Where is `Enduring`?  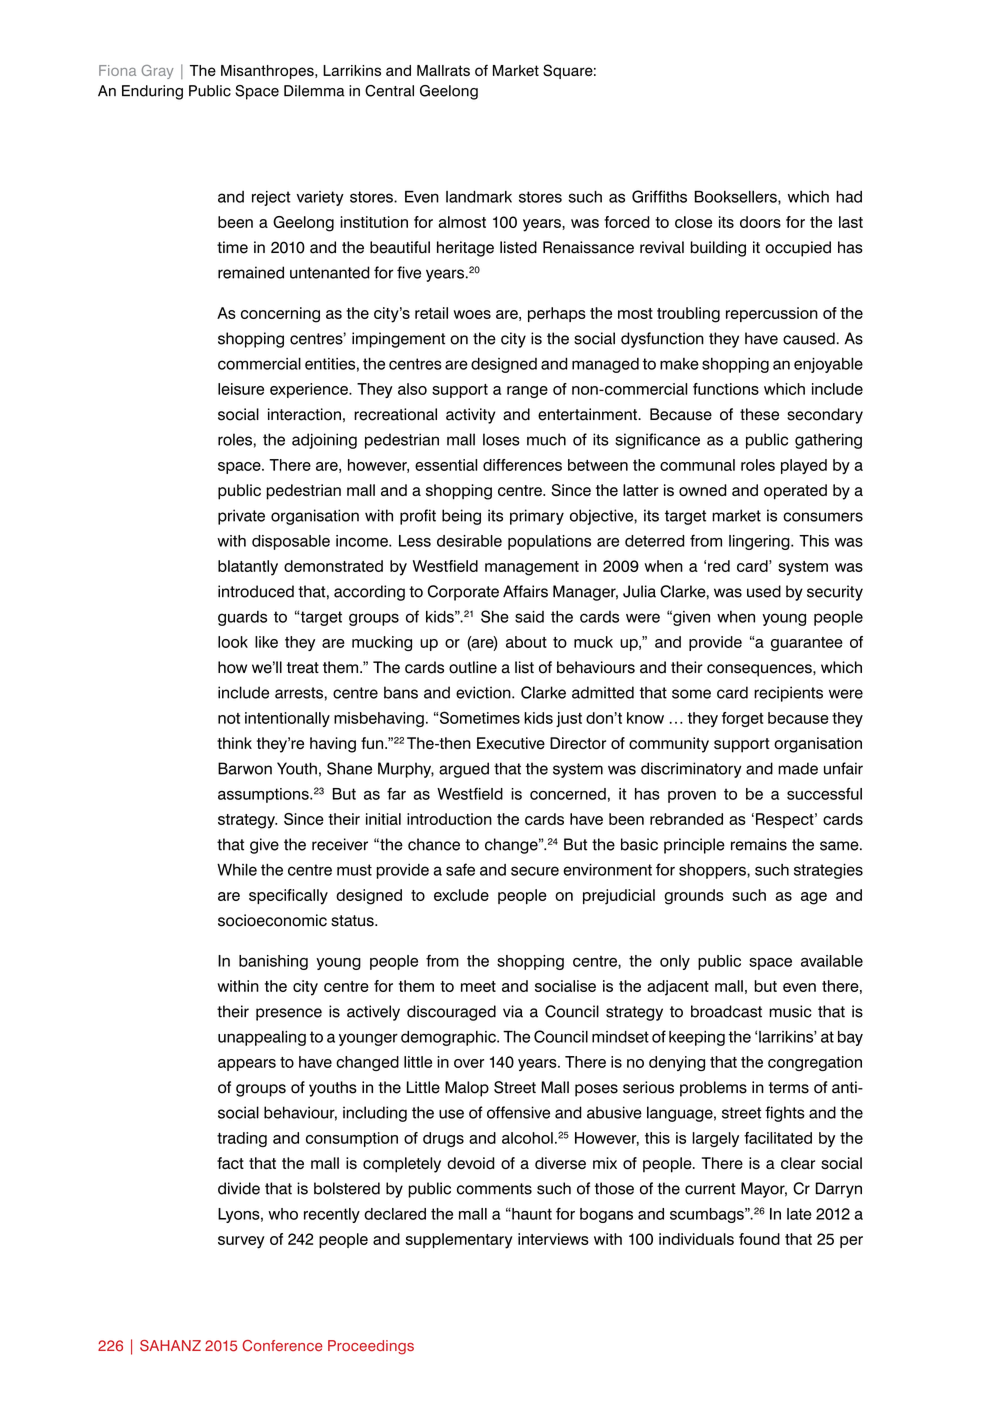
Enduring is located at coordinates (152, 92).
